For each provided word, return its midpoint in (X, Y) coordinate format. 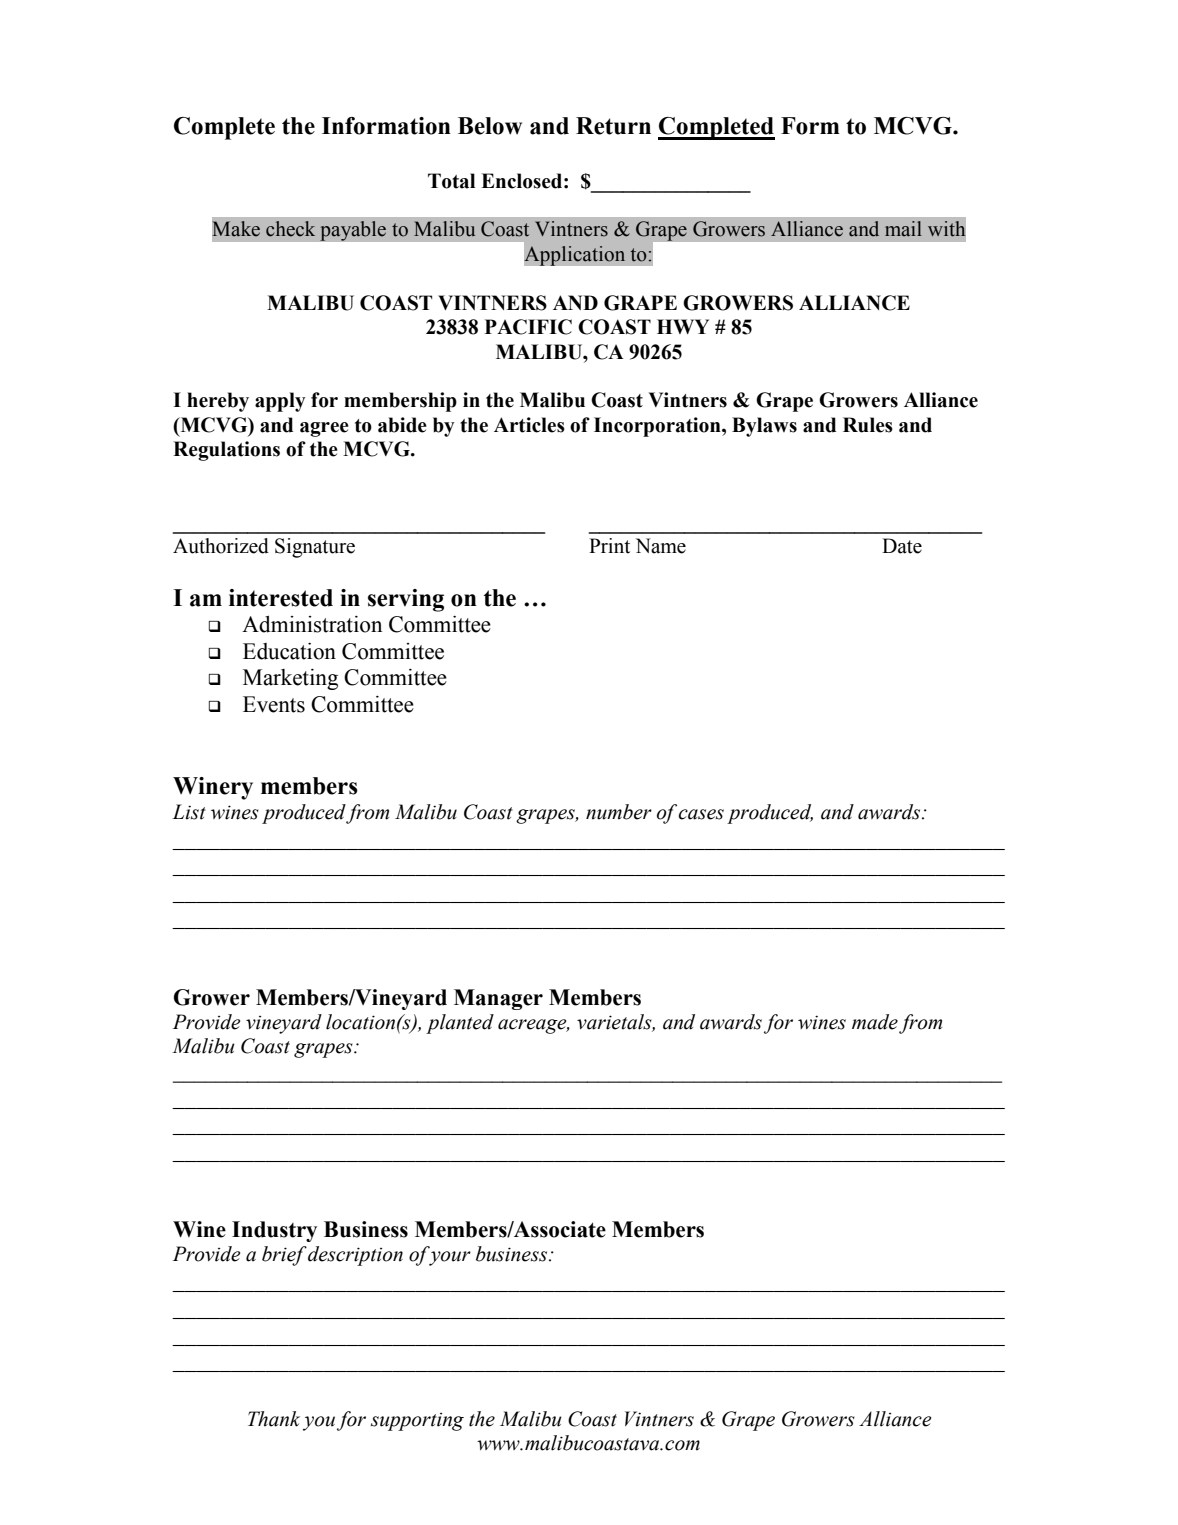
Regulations (226, 451)
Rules (868, 425)
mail (903, 229)
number (619, 812)
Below (490, 126)
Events (274, 704)
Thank (274, 1419)
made (875, 1022)
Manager (498, 999)
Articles (529, 425)
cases (701, 814)
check (290, 229)
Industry (274, 1231)
